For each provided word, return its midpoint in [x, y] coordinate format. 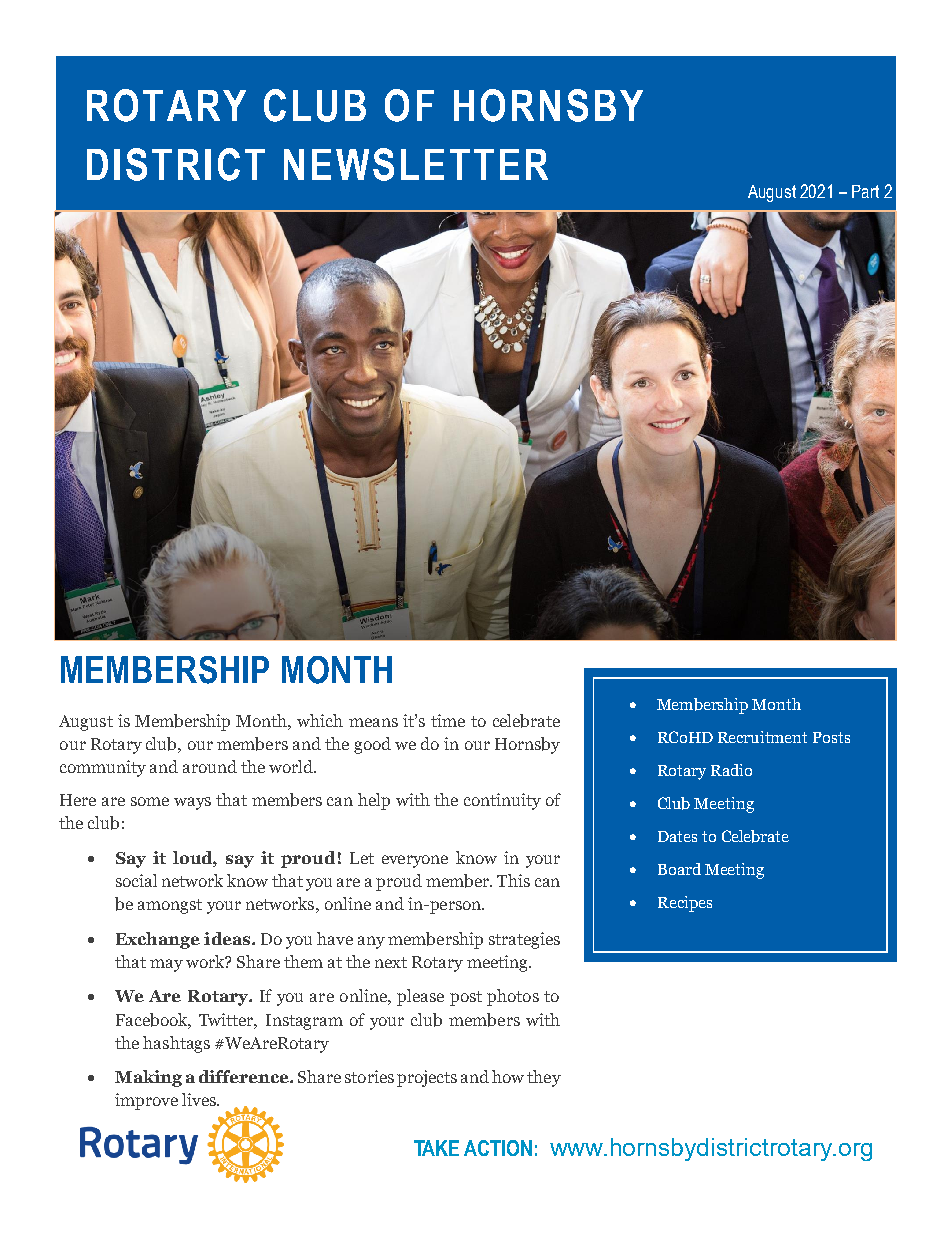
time [448, 720]
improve [146, 1101]
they [544, 1078]
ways [192, 803]
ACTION [498, 1148]
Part [865, 191]
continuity [502, 801]
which [320, 720]
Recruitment [762, 737]
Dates [677, 836]
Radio [731, 770]
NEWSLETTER [416, 164]
